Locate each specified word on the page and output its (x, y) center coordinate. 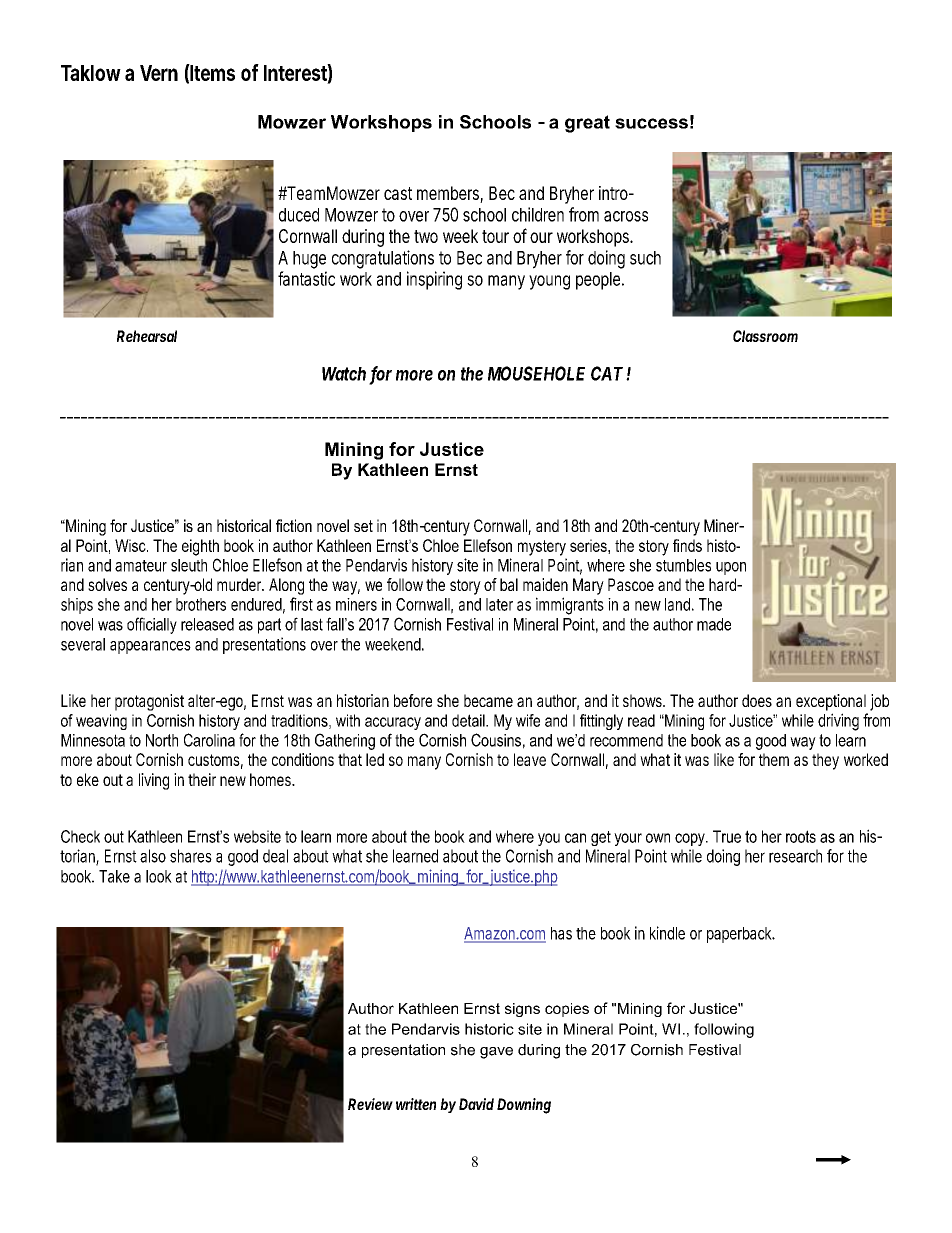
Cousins (496, 740)
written (416, 1104)
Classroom (765, 336)
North (162, 740)
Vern (159, 73)
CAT (607, 373)
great (587, 124)
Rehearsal (147, 336)
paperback (741, 935)
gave (496, 1053)
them (774, 759)
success (651, 123)
